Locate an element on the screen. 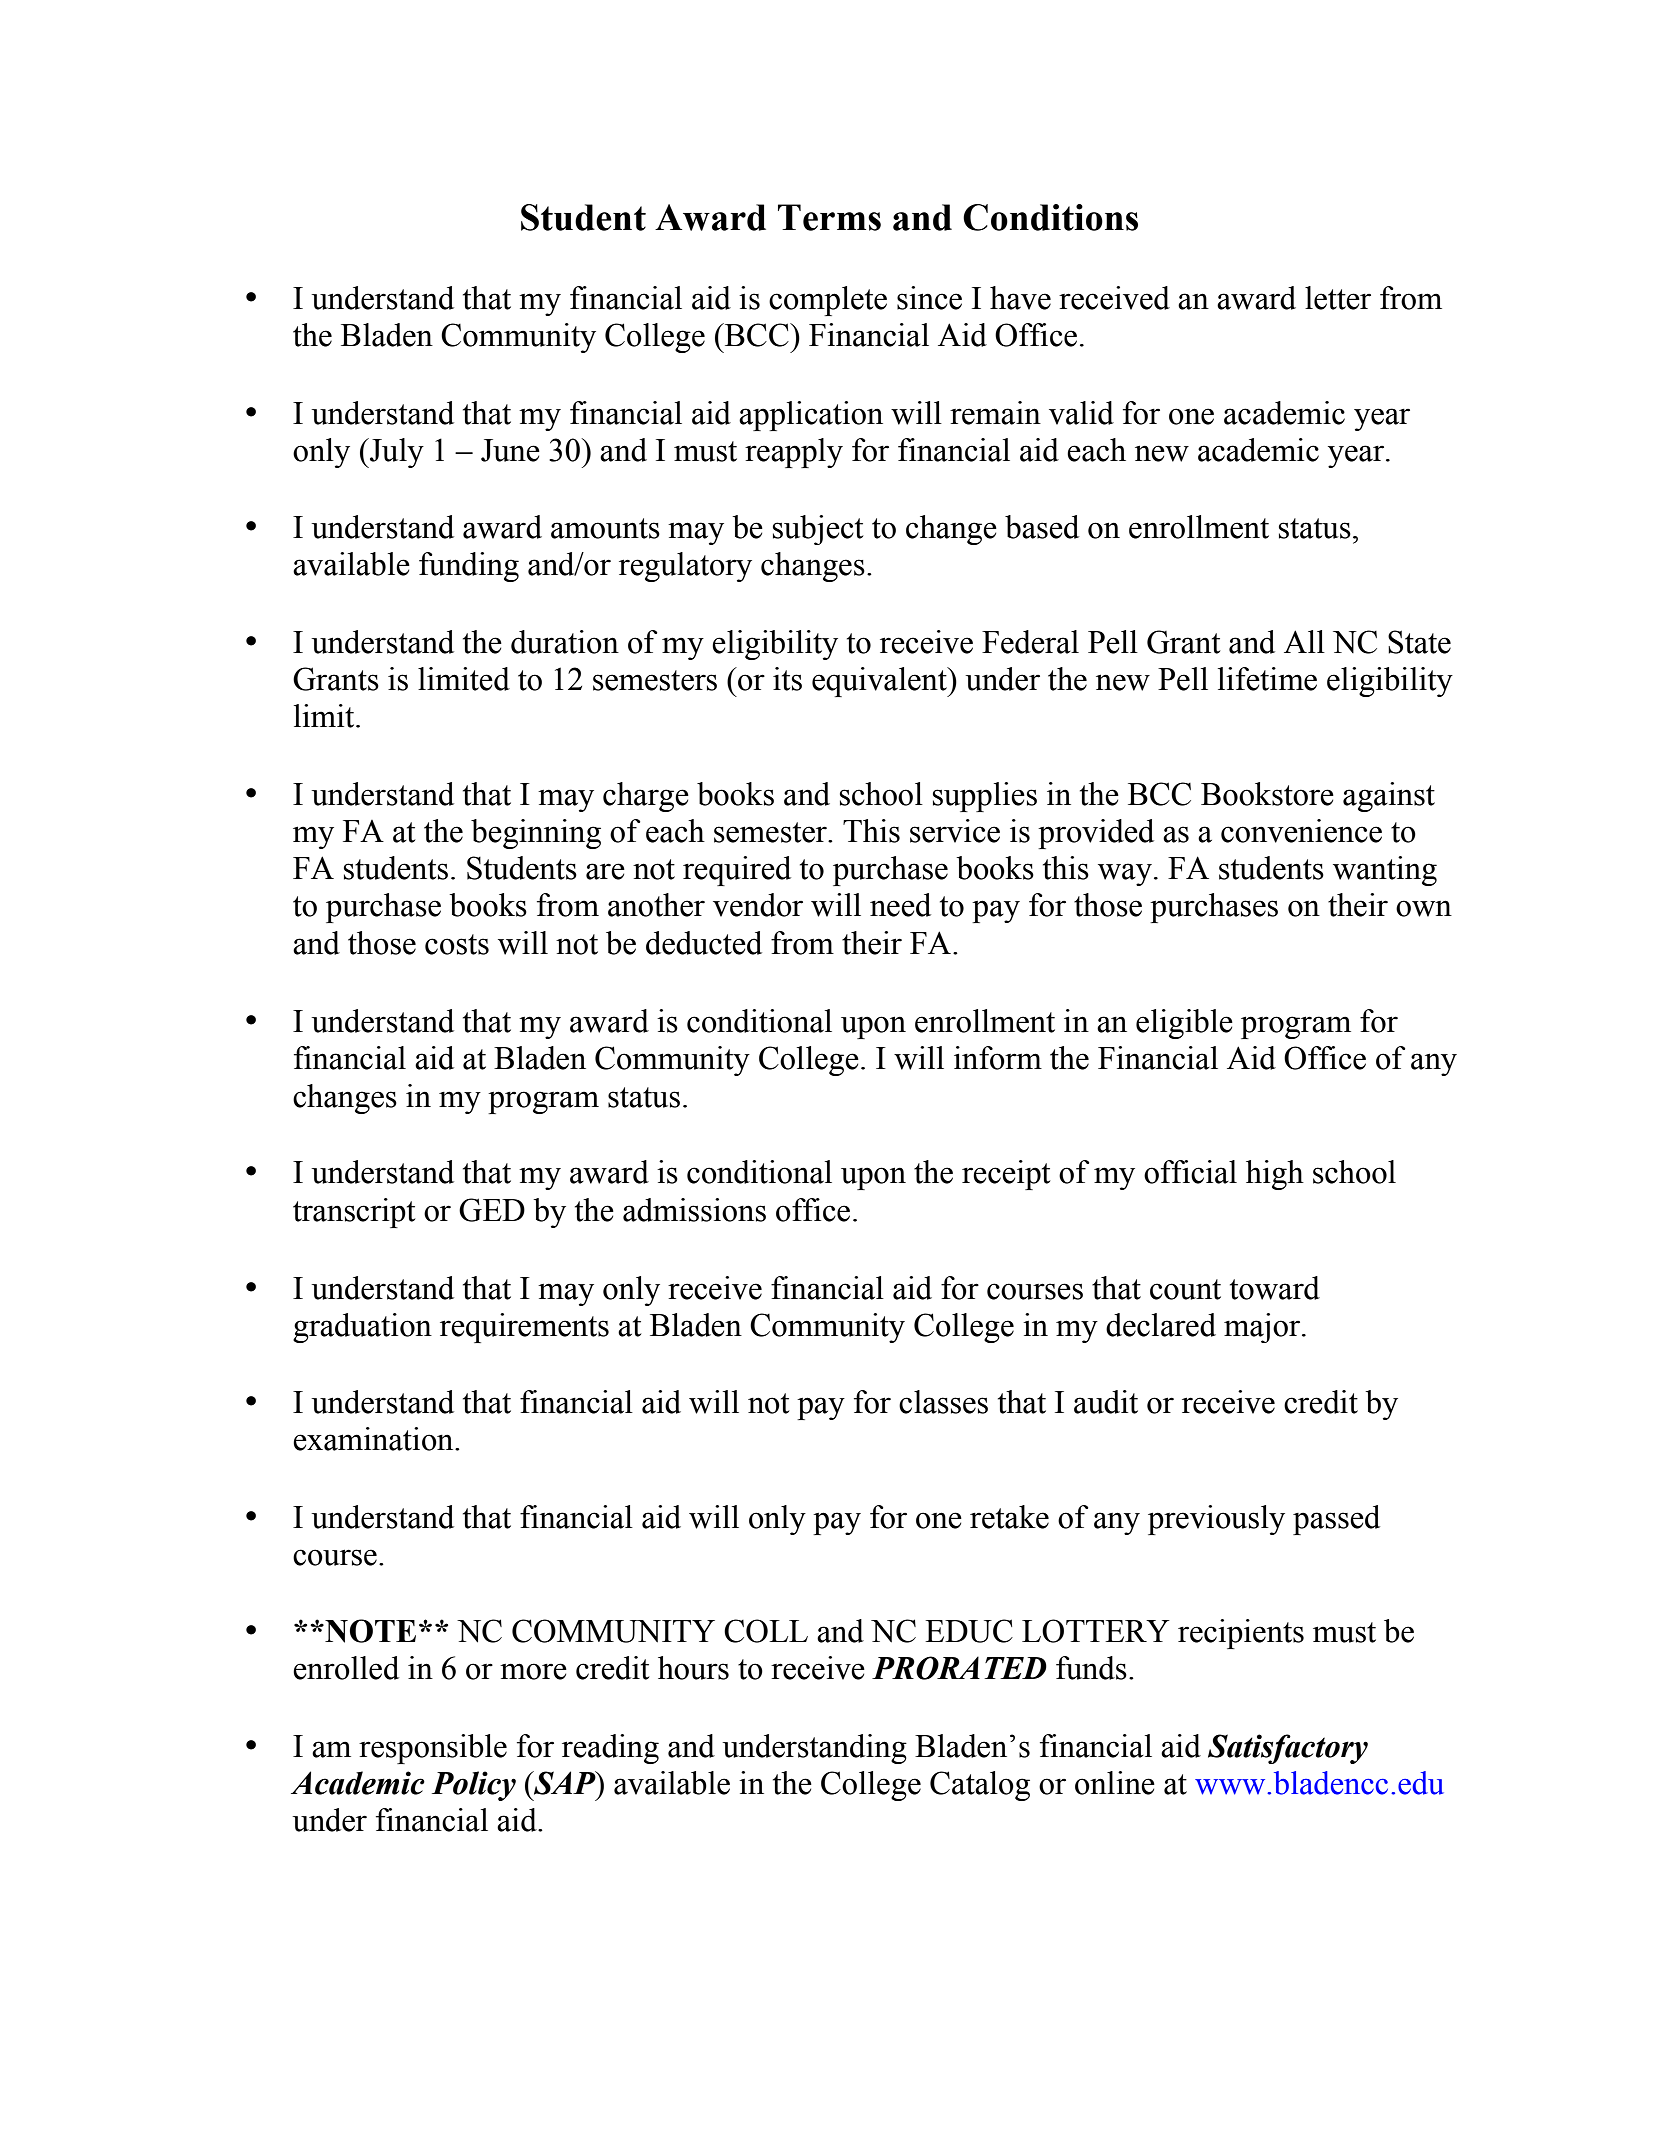  June is located at coordinates (510, 450).
